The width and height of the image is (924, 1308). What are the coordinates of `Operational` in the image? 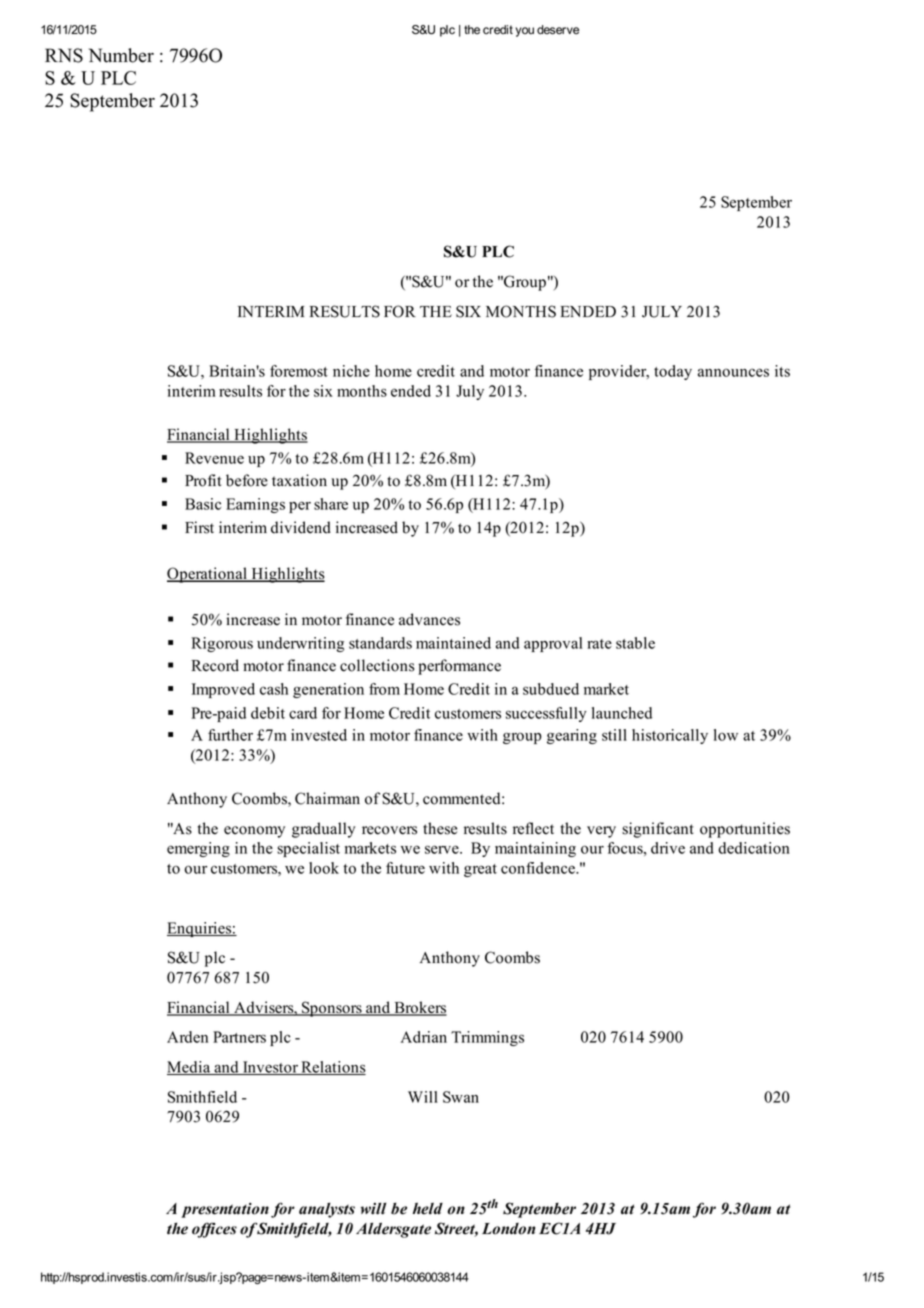 It's located at (208, 575).
